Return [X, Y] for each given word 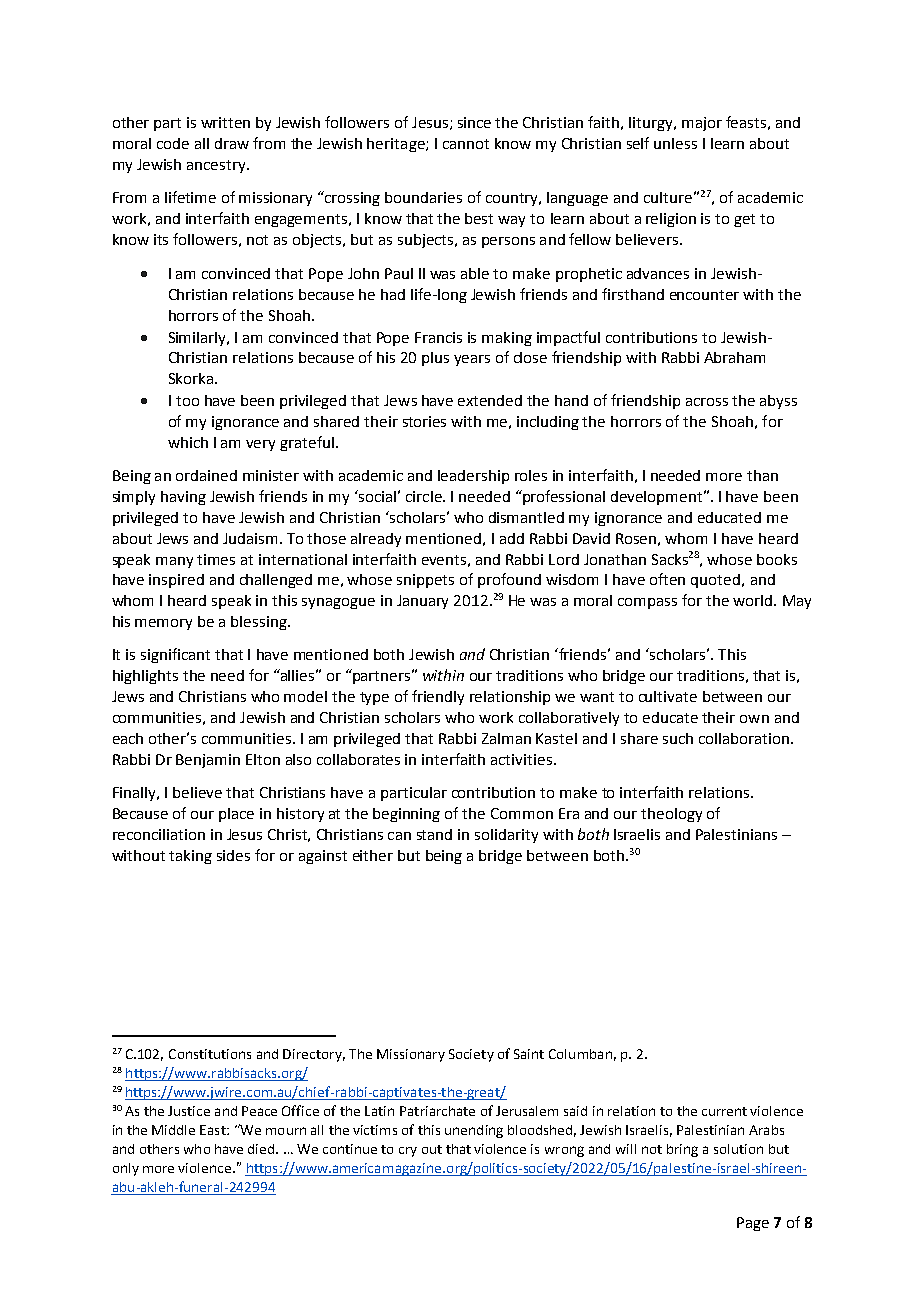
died [262, 1149]
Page [753, 1224]
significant [175, 655]
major [702, 124]
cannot [466, 144]
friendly [438, 697]
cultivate [668, 696]
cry [408, 1152]
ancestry [217, 166]
